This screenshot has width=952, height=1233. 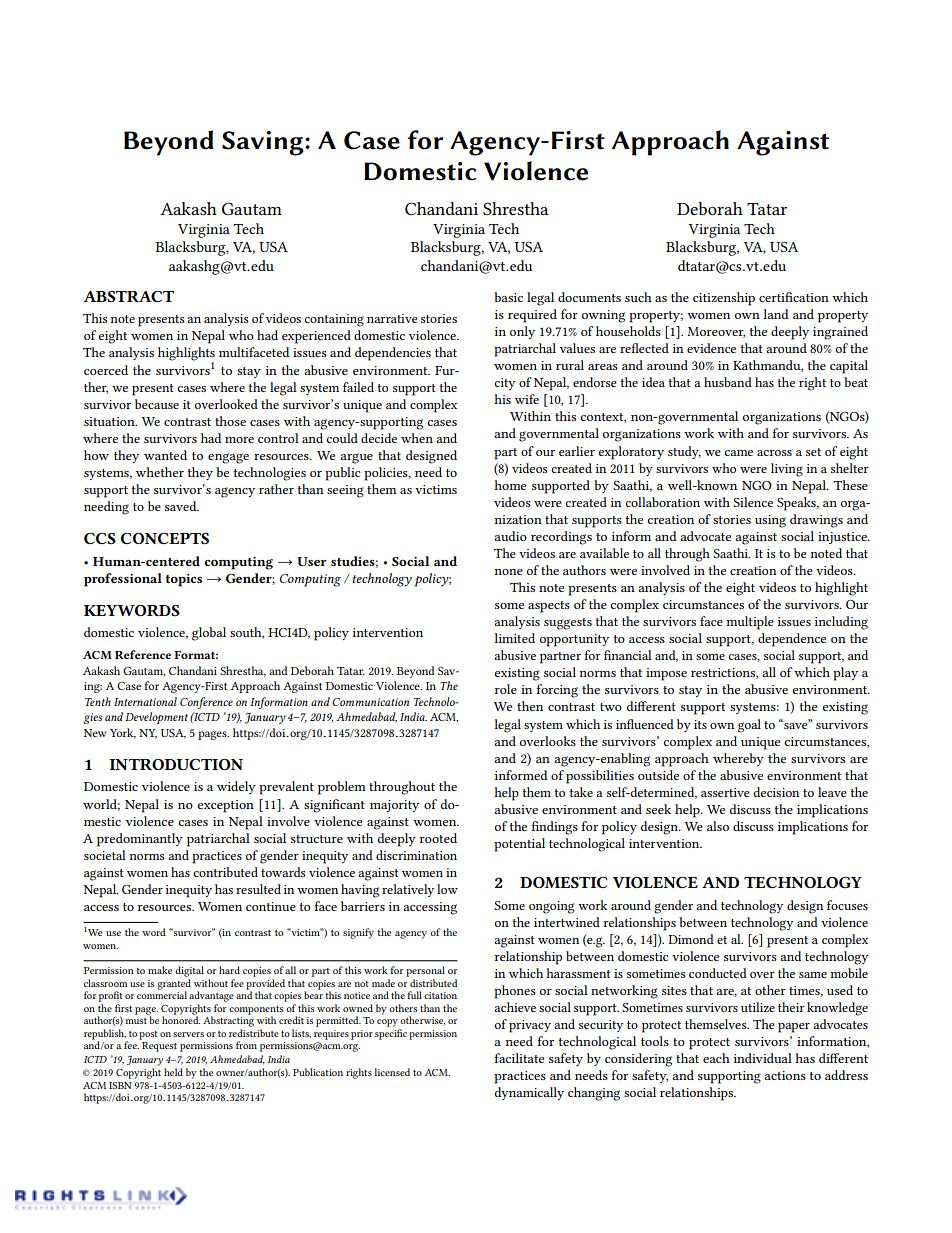 I want to click on basic, so click(x=508, y=297).
